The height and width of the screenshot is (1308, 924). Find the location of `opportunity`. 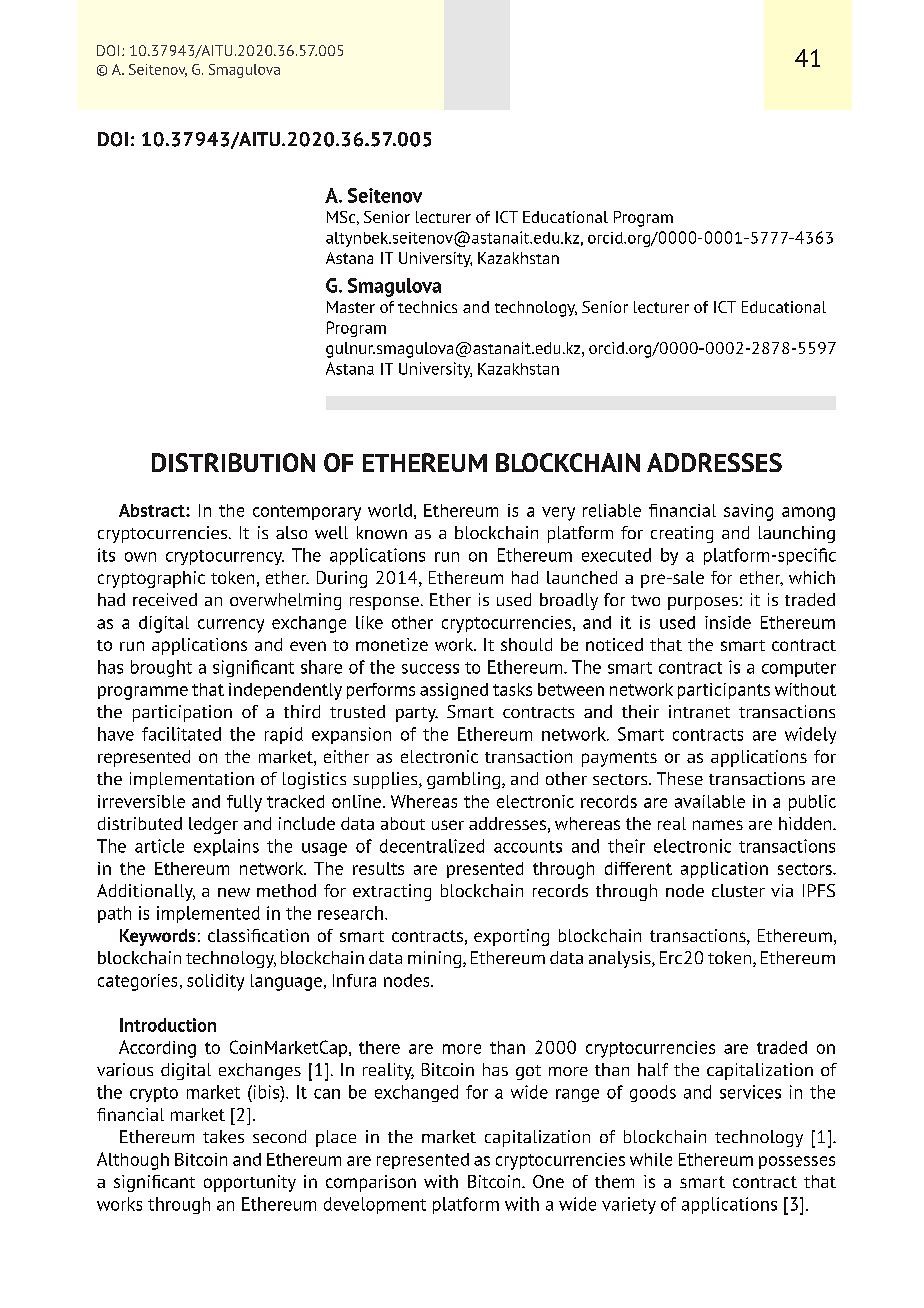

opportunity is located at coordinates (250, 1183).
